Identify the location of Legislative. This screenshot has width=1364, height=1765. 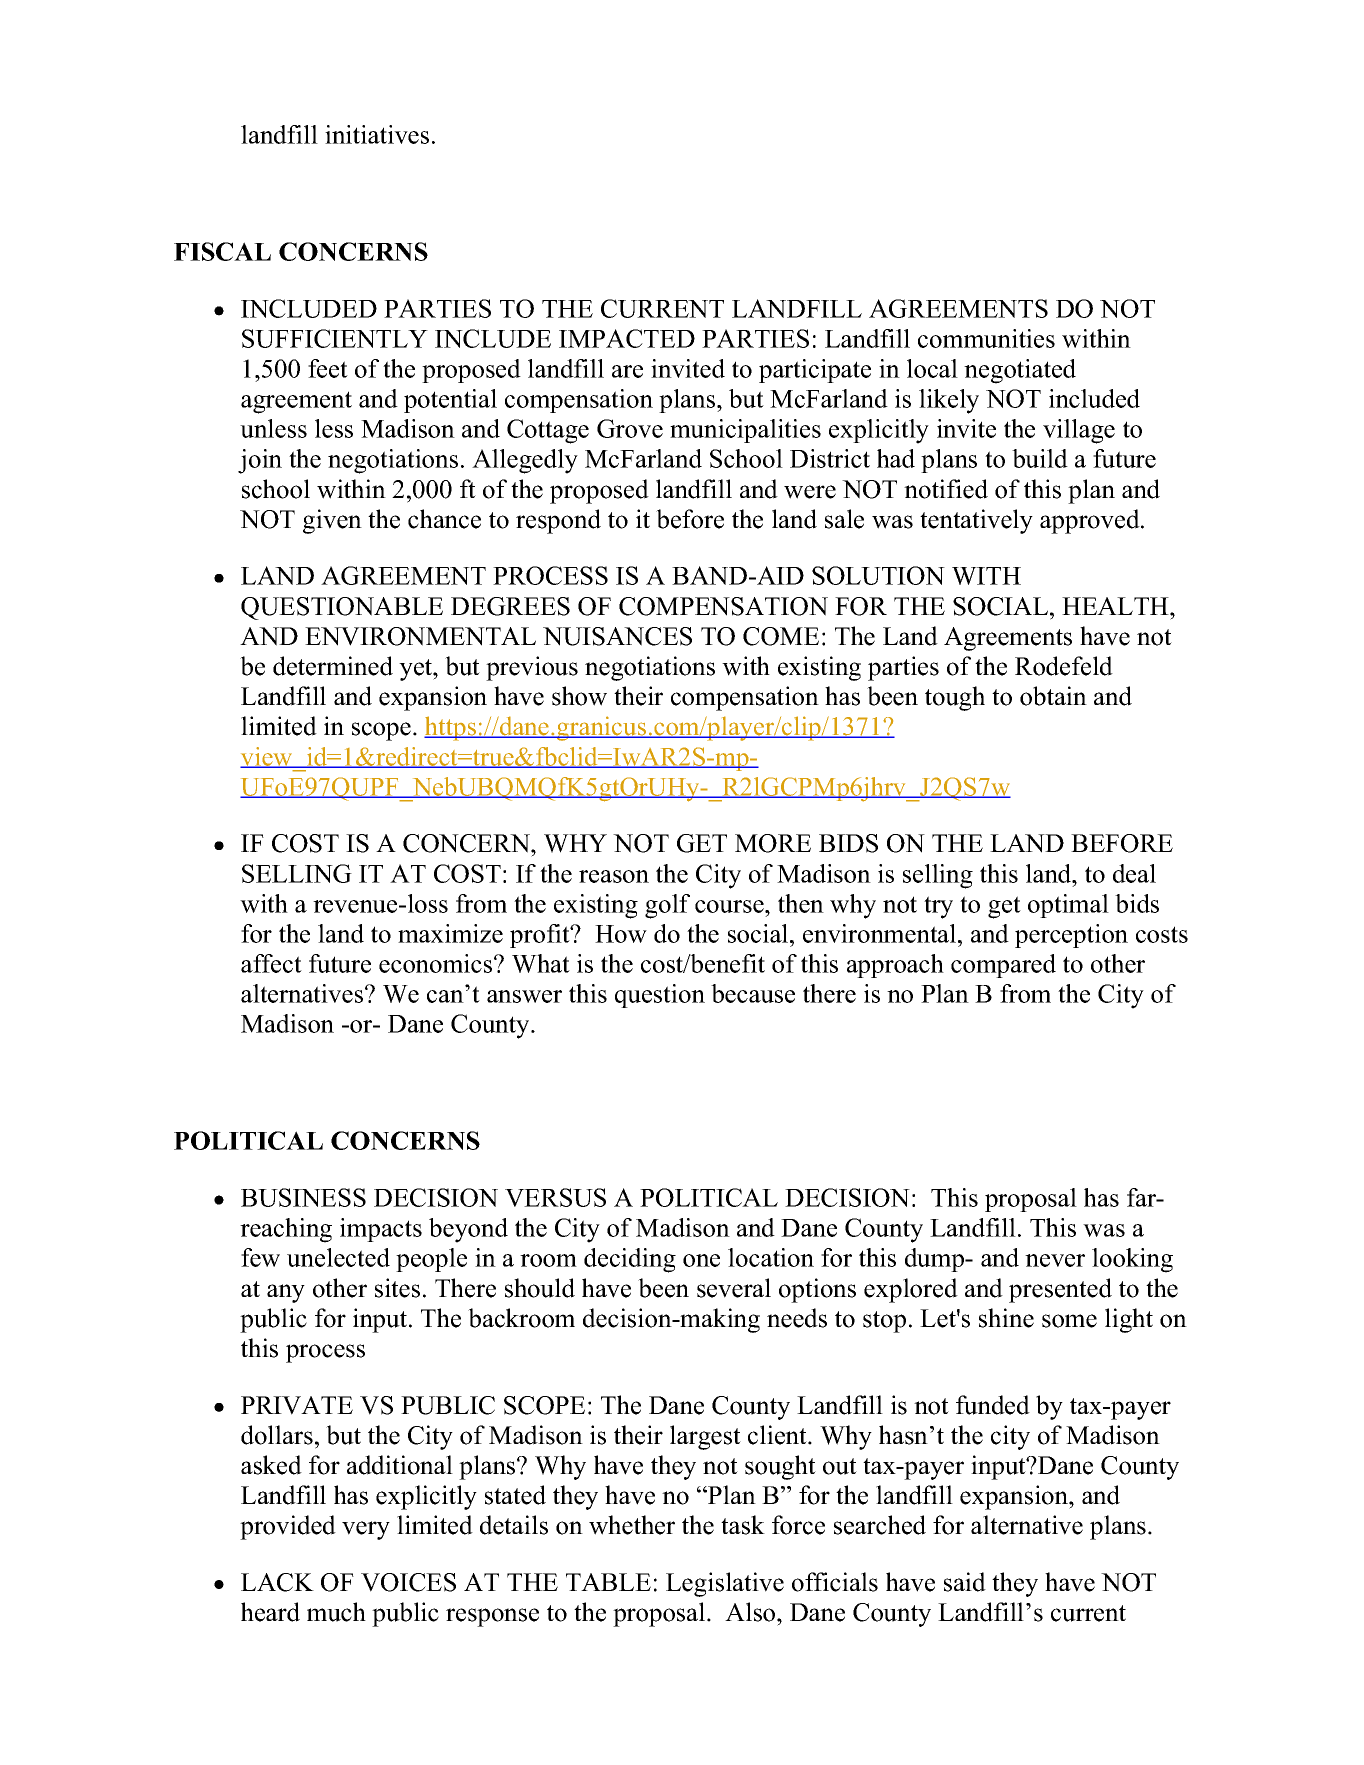
(725, 1584).
